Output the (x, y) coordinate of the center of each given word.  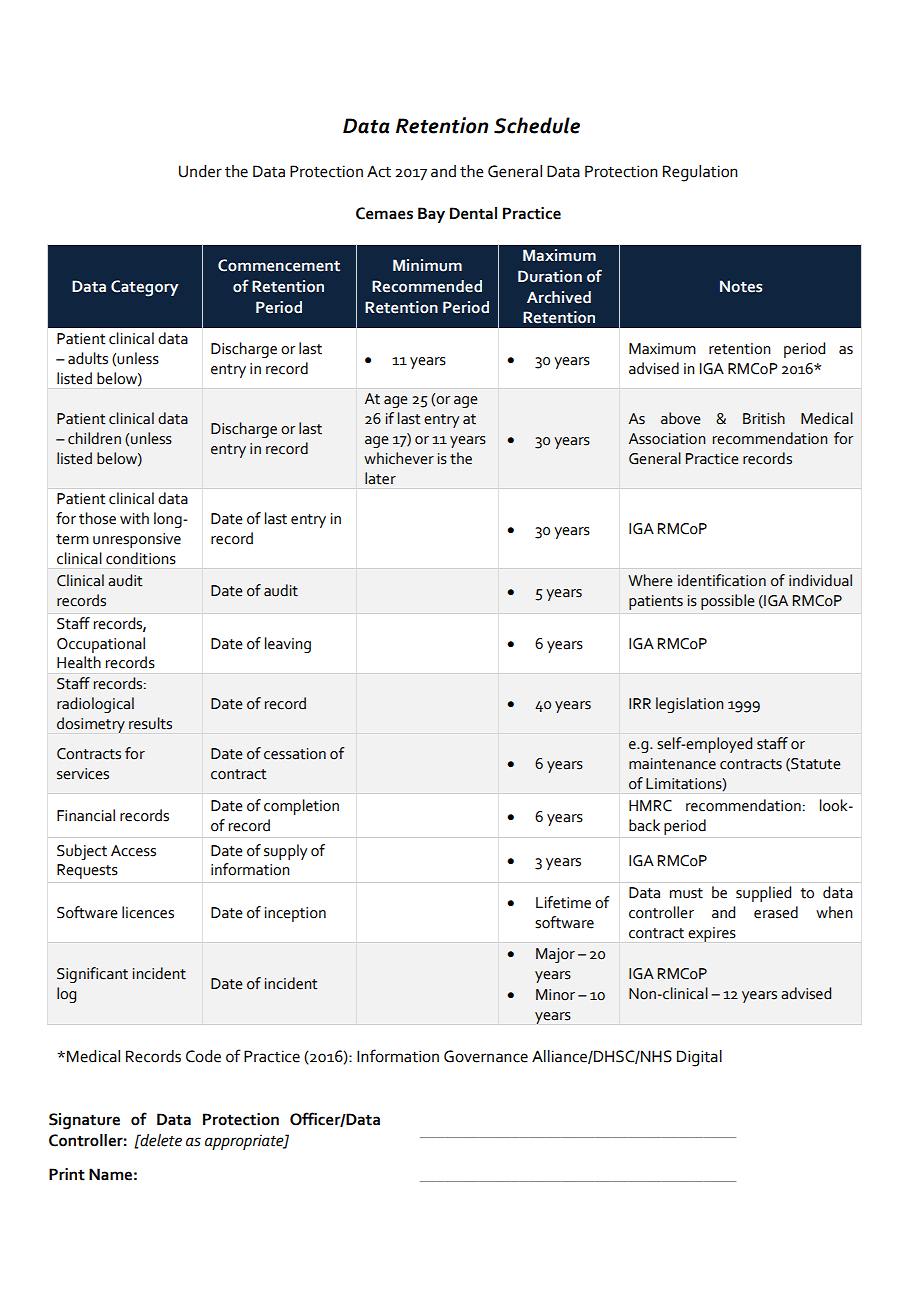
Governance (486, 1056)
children (94, 438)
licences (148, 912)
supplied (763, 894)
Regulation (700, 173)
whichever (399, 458)
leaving (288, 645)
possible (728, 602)
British (764, 418)
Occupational (101, 645)
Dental (473, 213)
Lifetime (563, 902)
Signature (84, 1121)
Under (200, 171)
